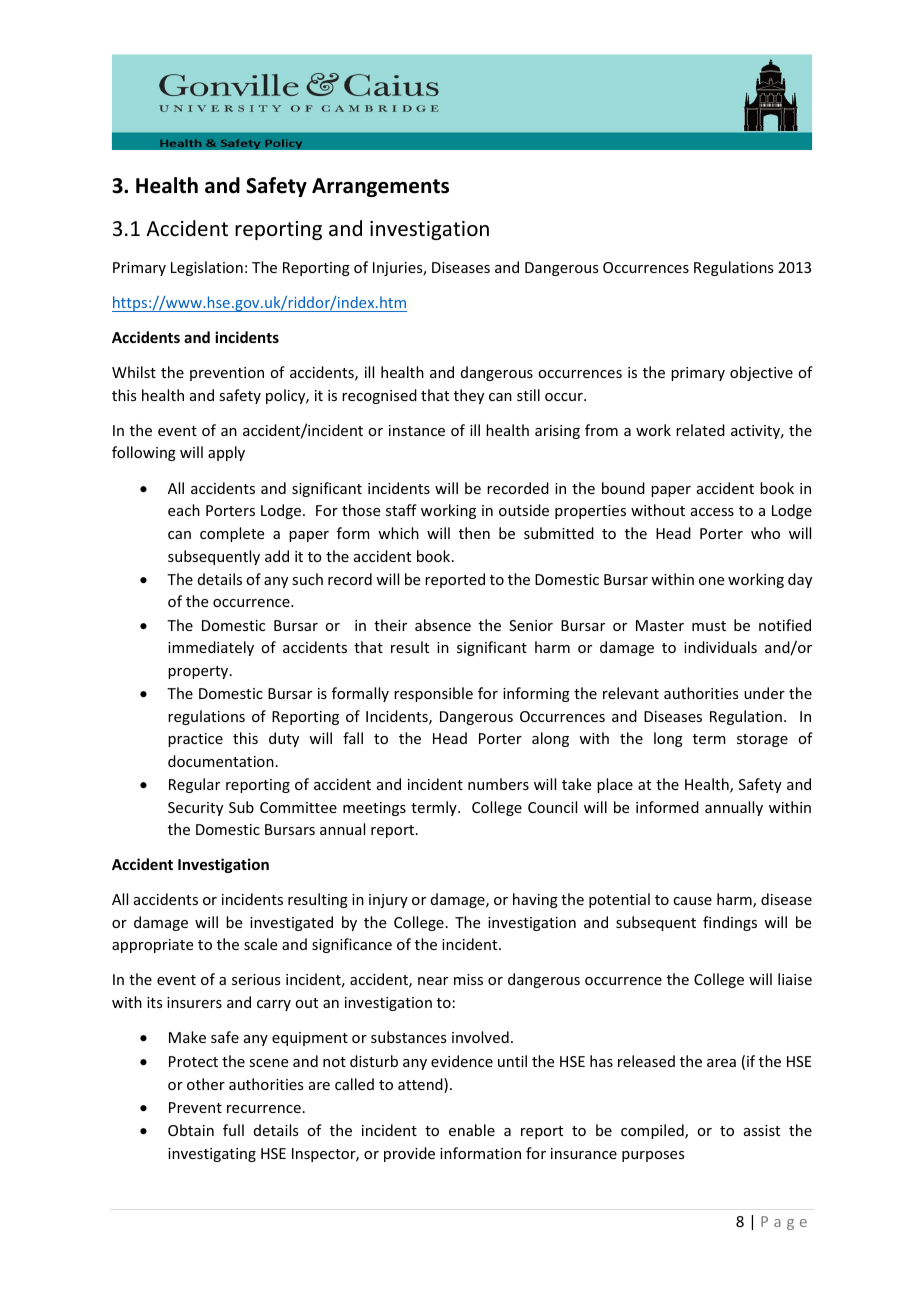 The height and width of the screenshot is (1308, 924). Describe the element at coordinates (761, 373) in the screenshot. I see `objective` at that location.
